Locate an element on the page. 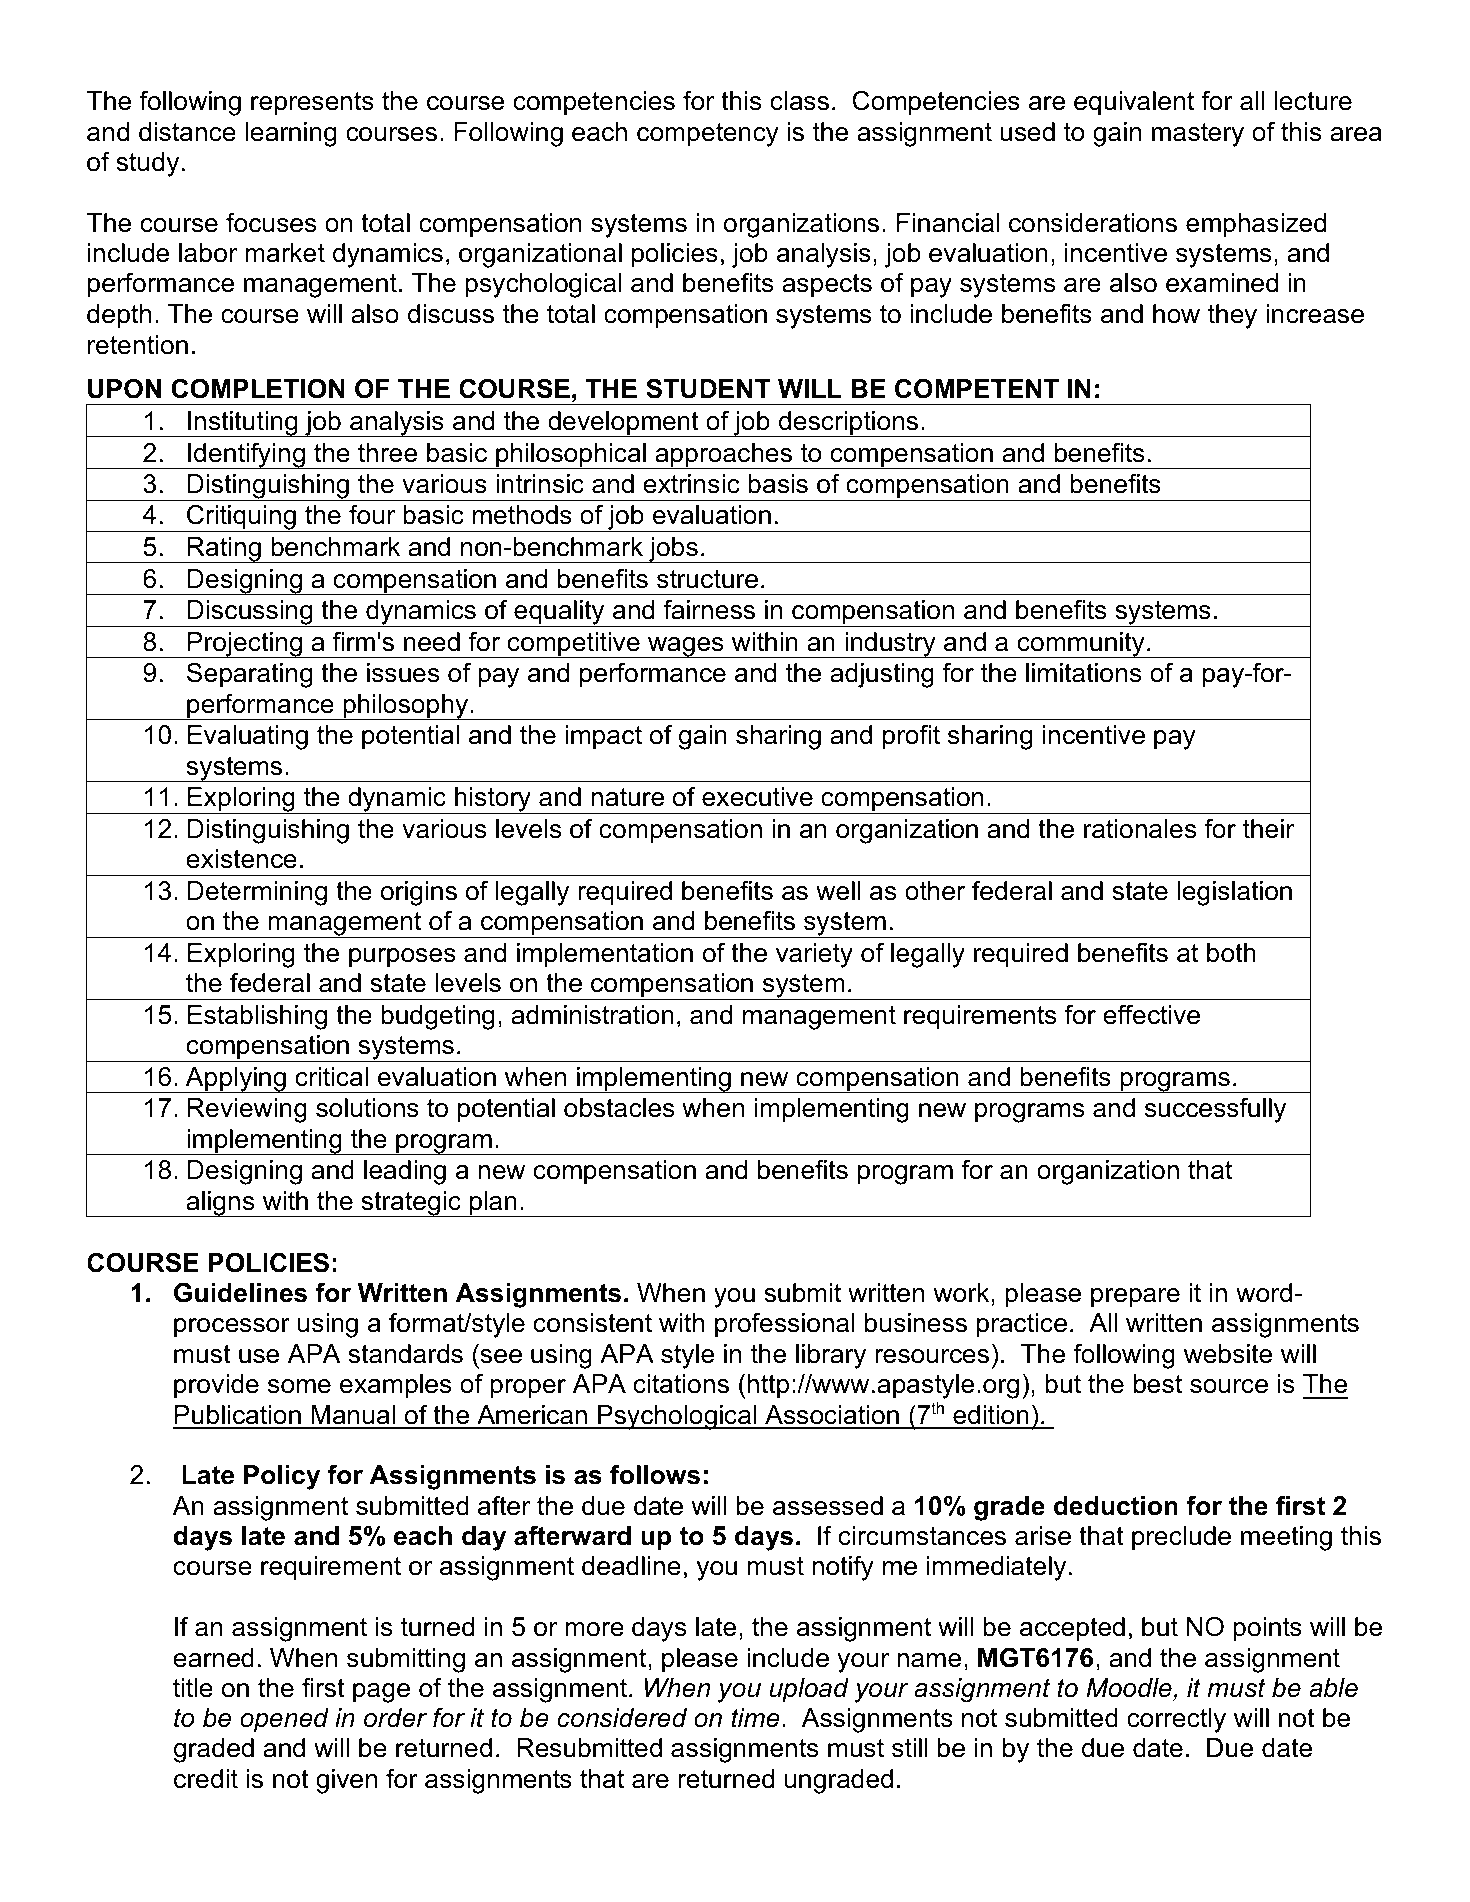 The width and height of the document is (1470, 1902). professional is located at coordinates (785, 1325).
